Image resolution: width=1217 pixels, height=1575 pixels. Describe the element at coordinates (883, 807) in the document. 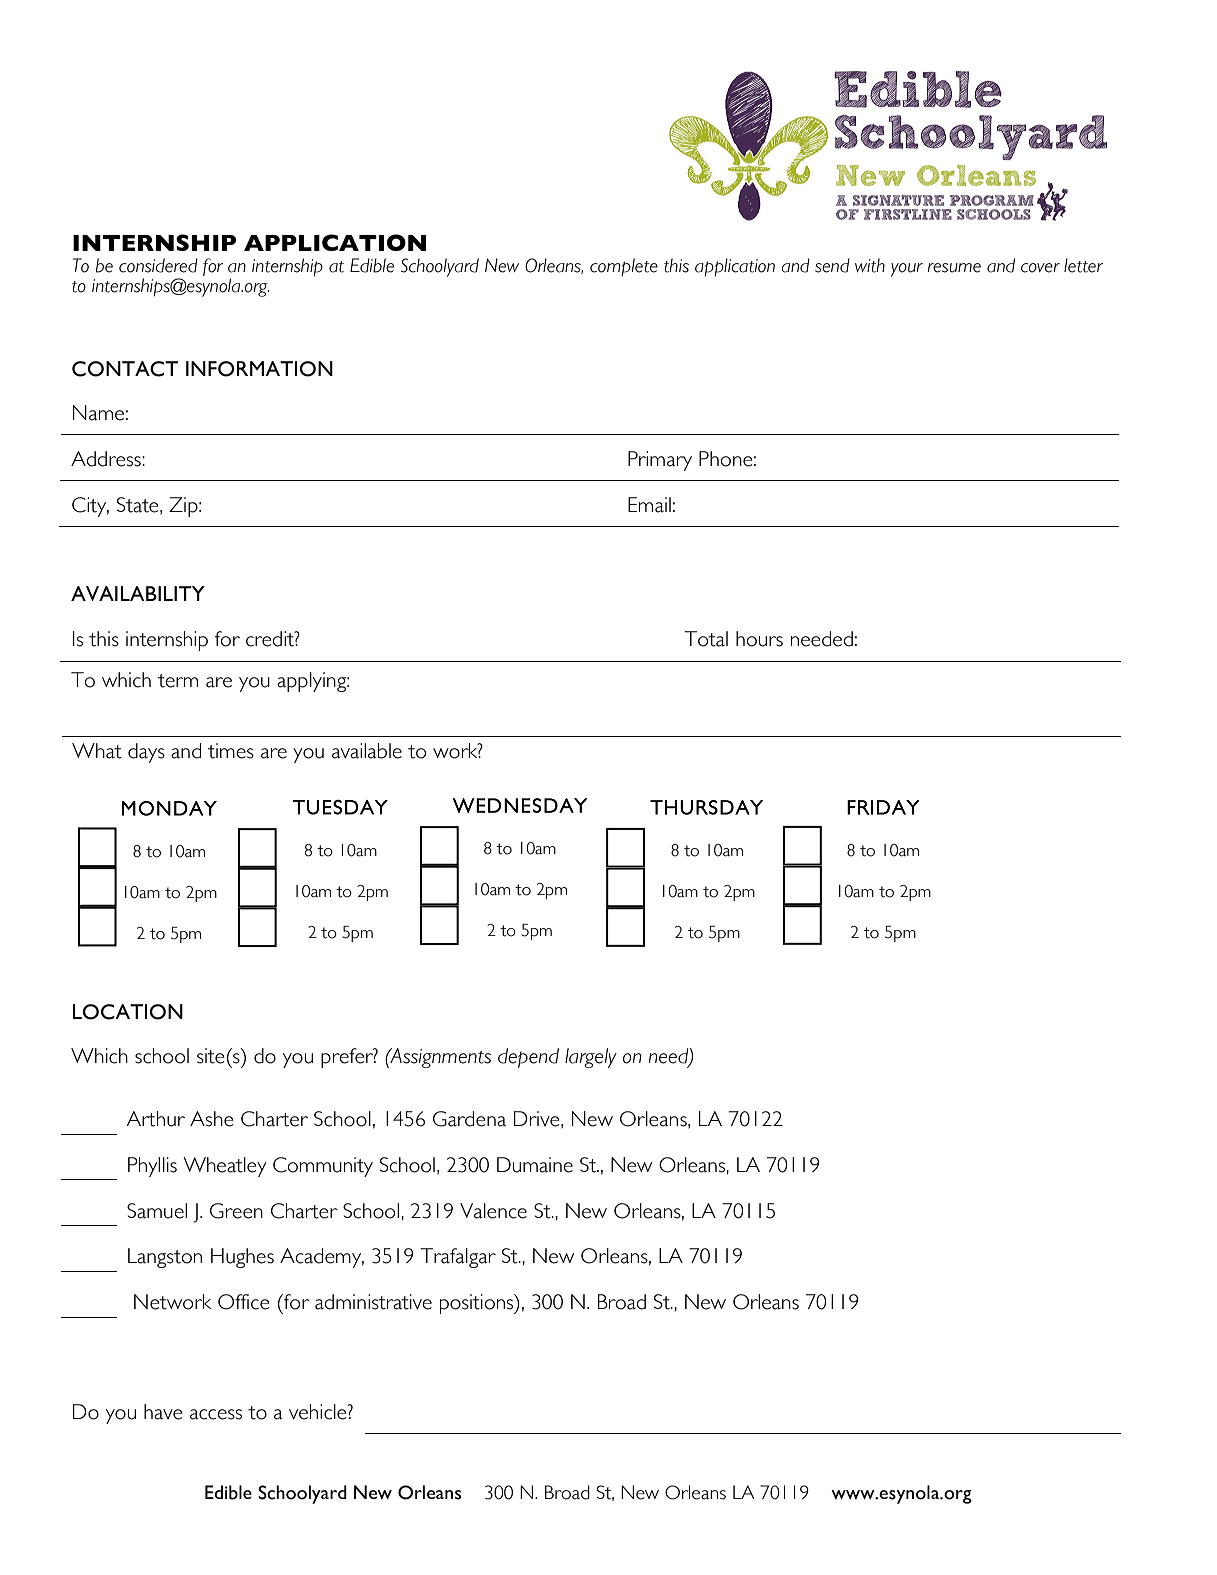

I see `FRIDAY` at that location.
